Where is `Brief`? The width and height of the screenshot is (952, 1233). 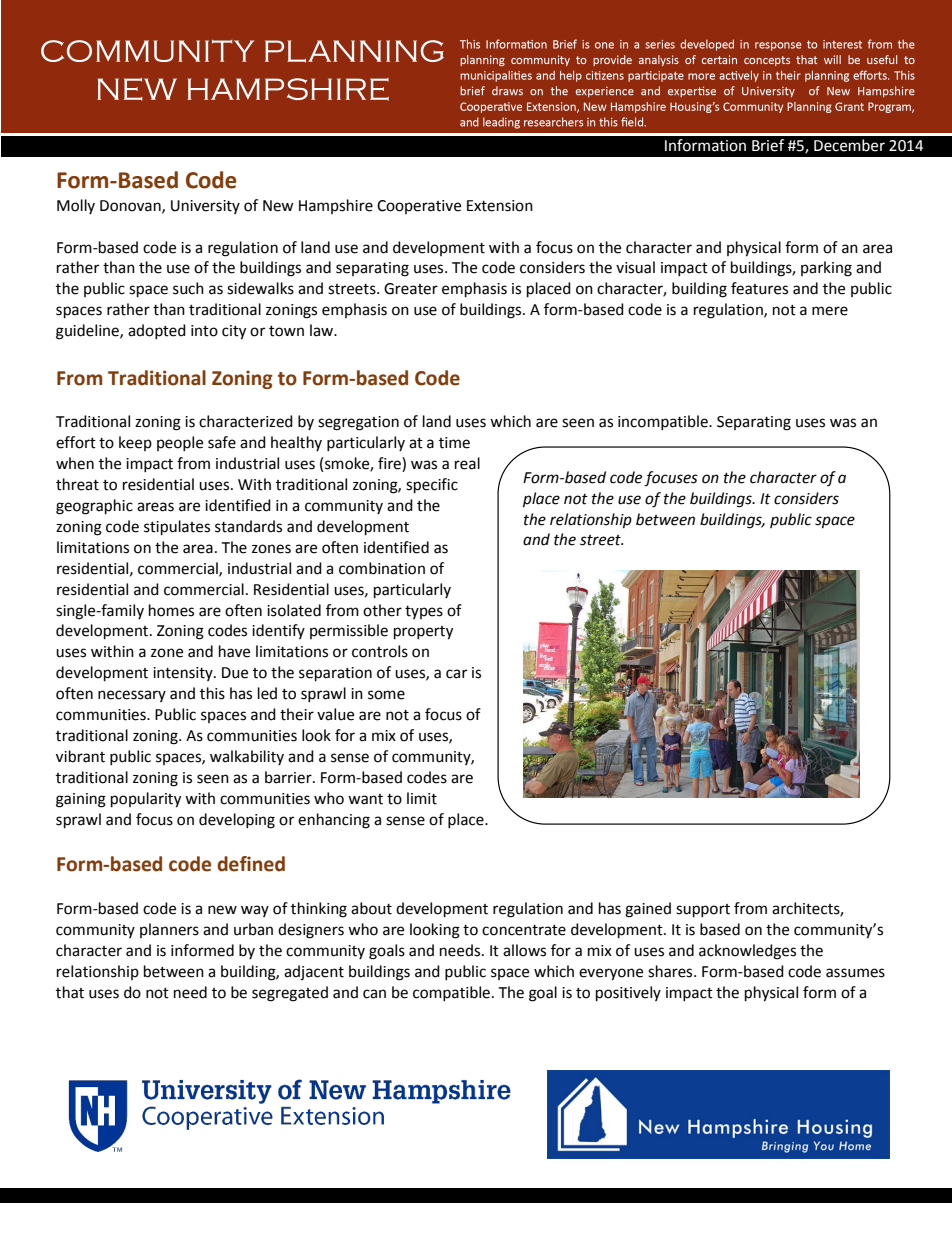 Brief is located at coordinates (768, 145).
